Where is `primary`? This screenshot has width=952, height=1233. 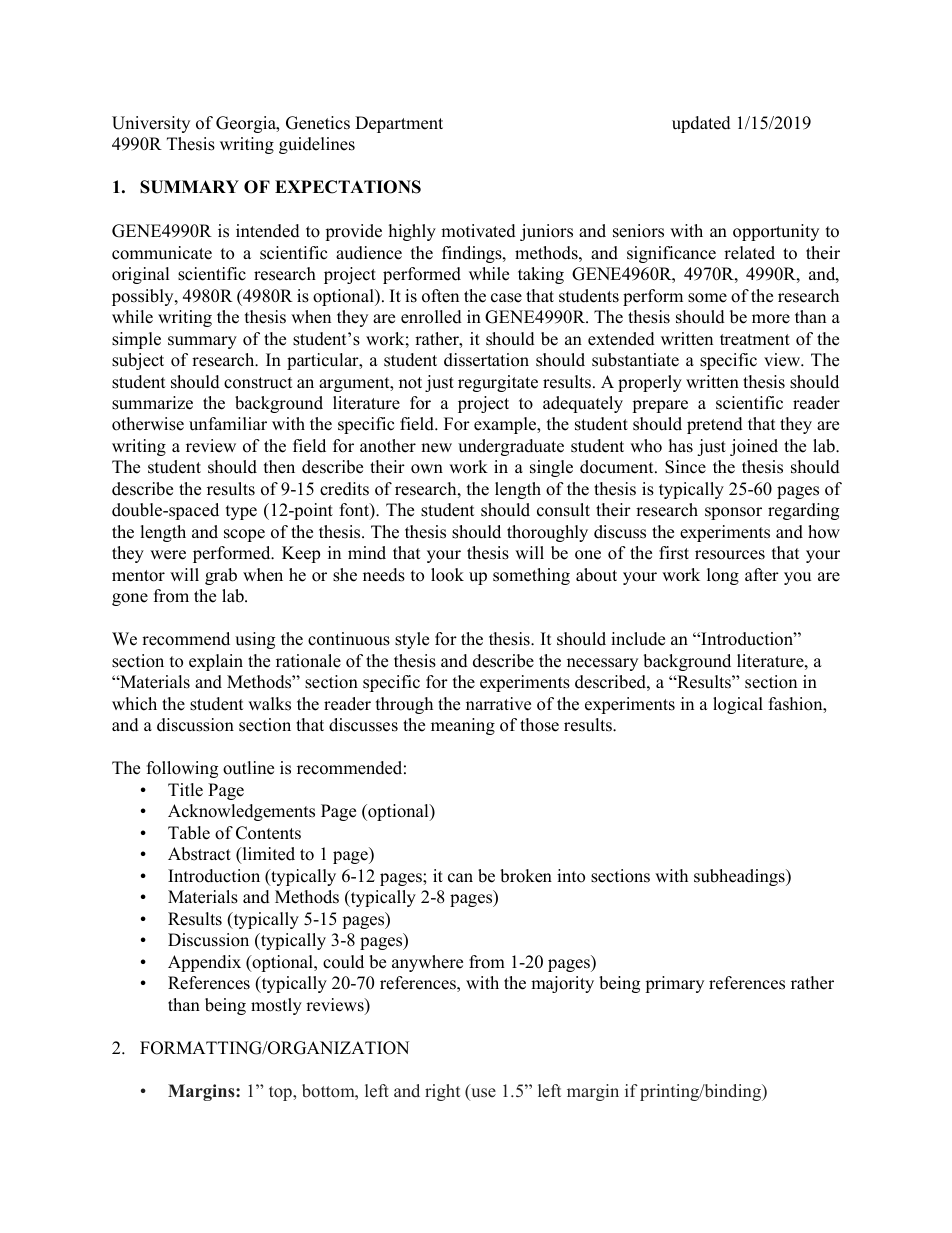
primary is located at coordinates (674, 984).
